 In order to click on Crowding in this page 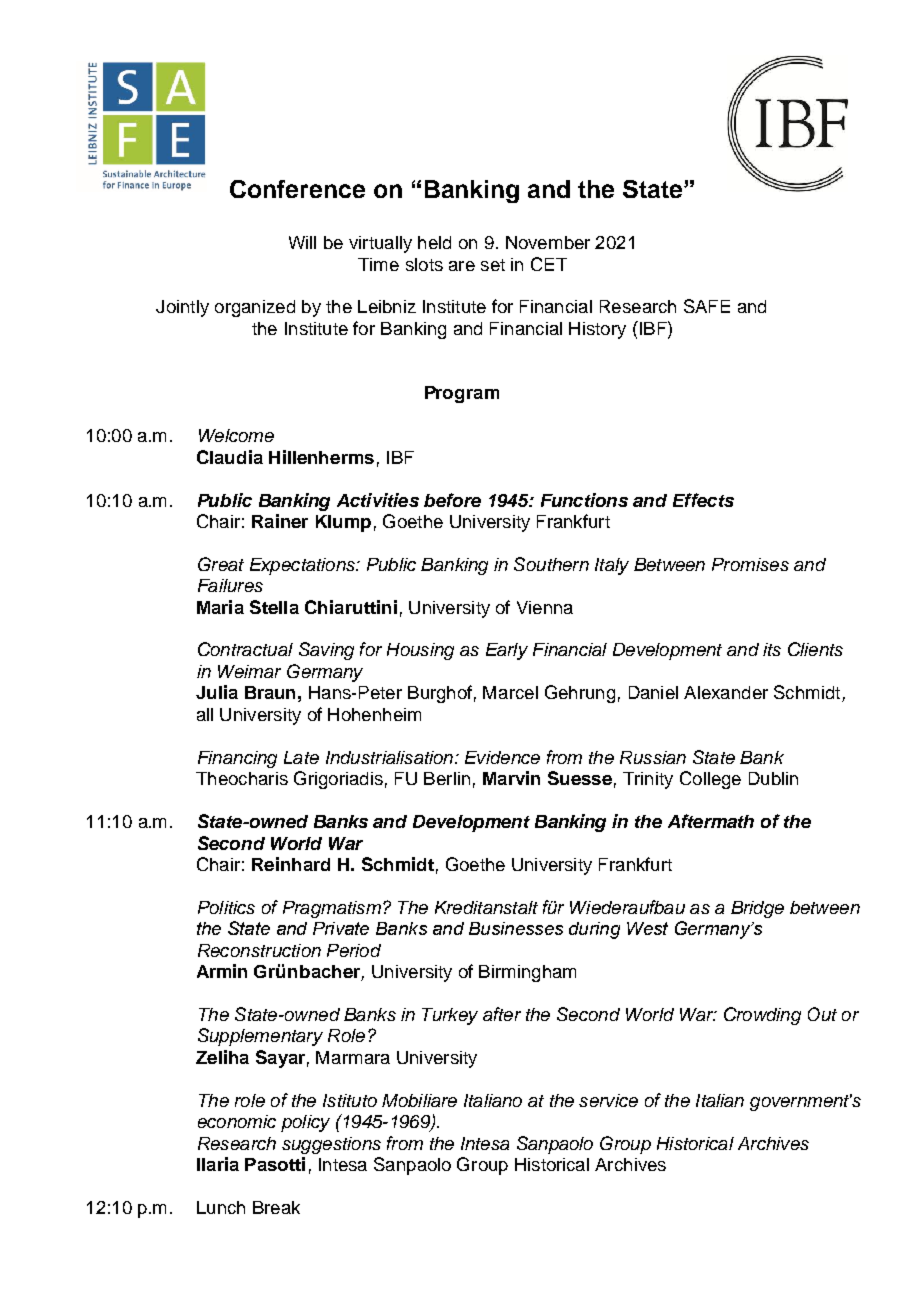, I will do `click(762, 1016)`.
